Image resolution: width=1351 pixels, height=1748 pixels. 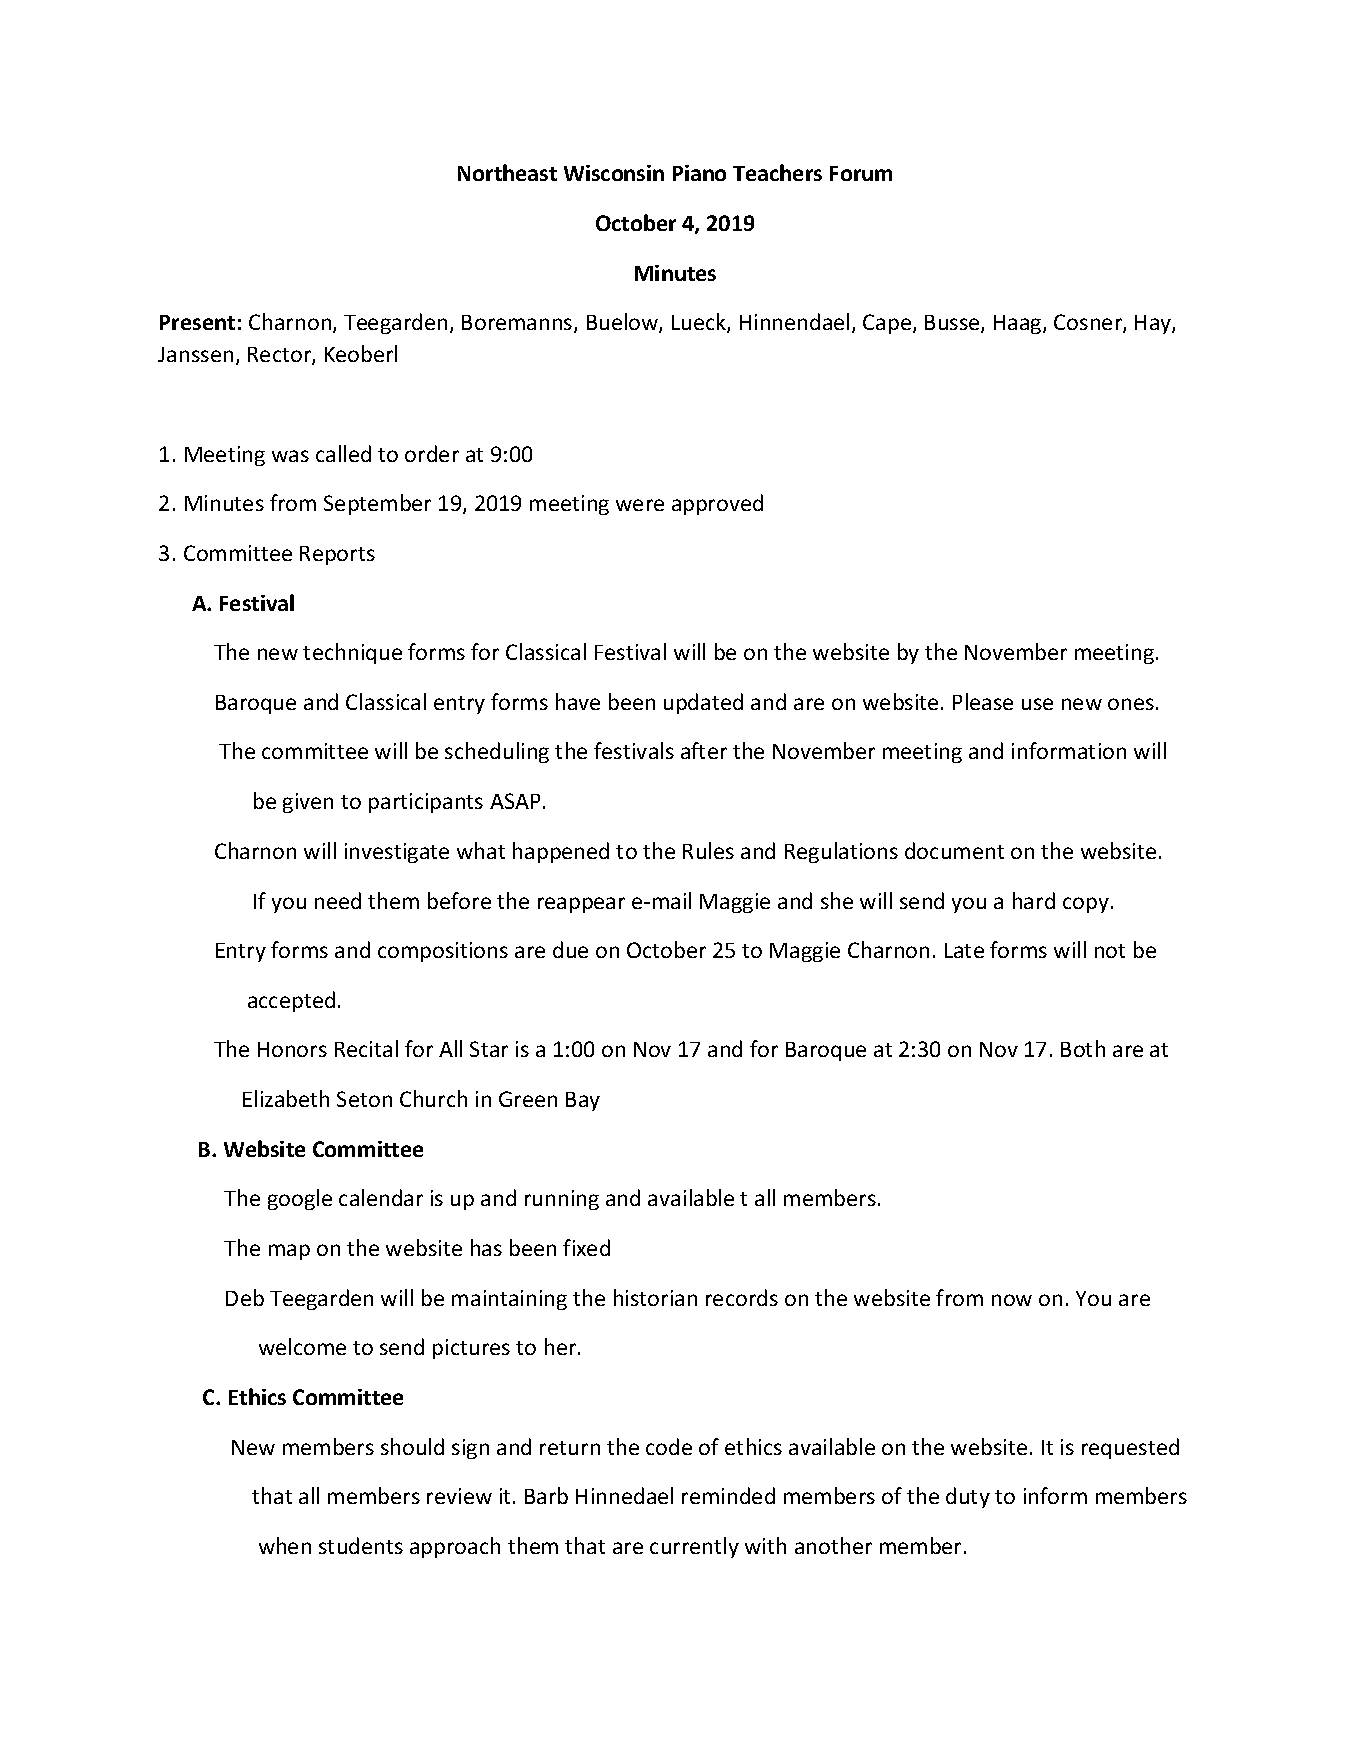 I want to click on Elizabeth, so click(x=286, y=1098).
